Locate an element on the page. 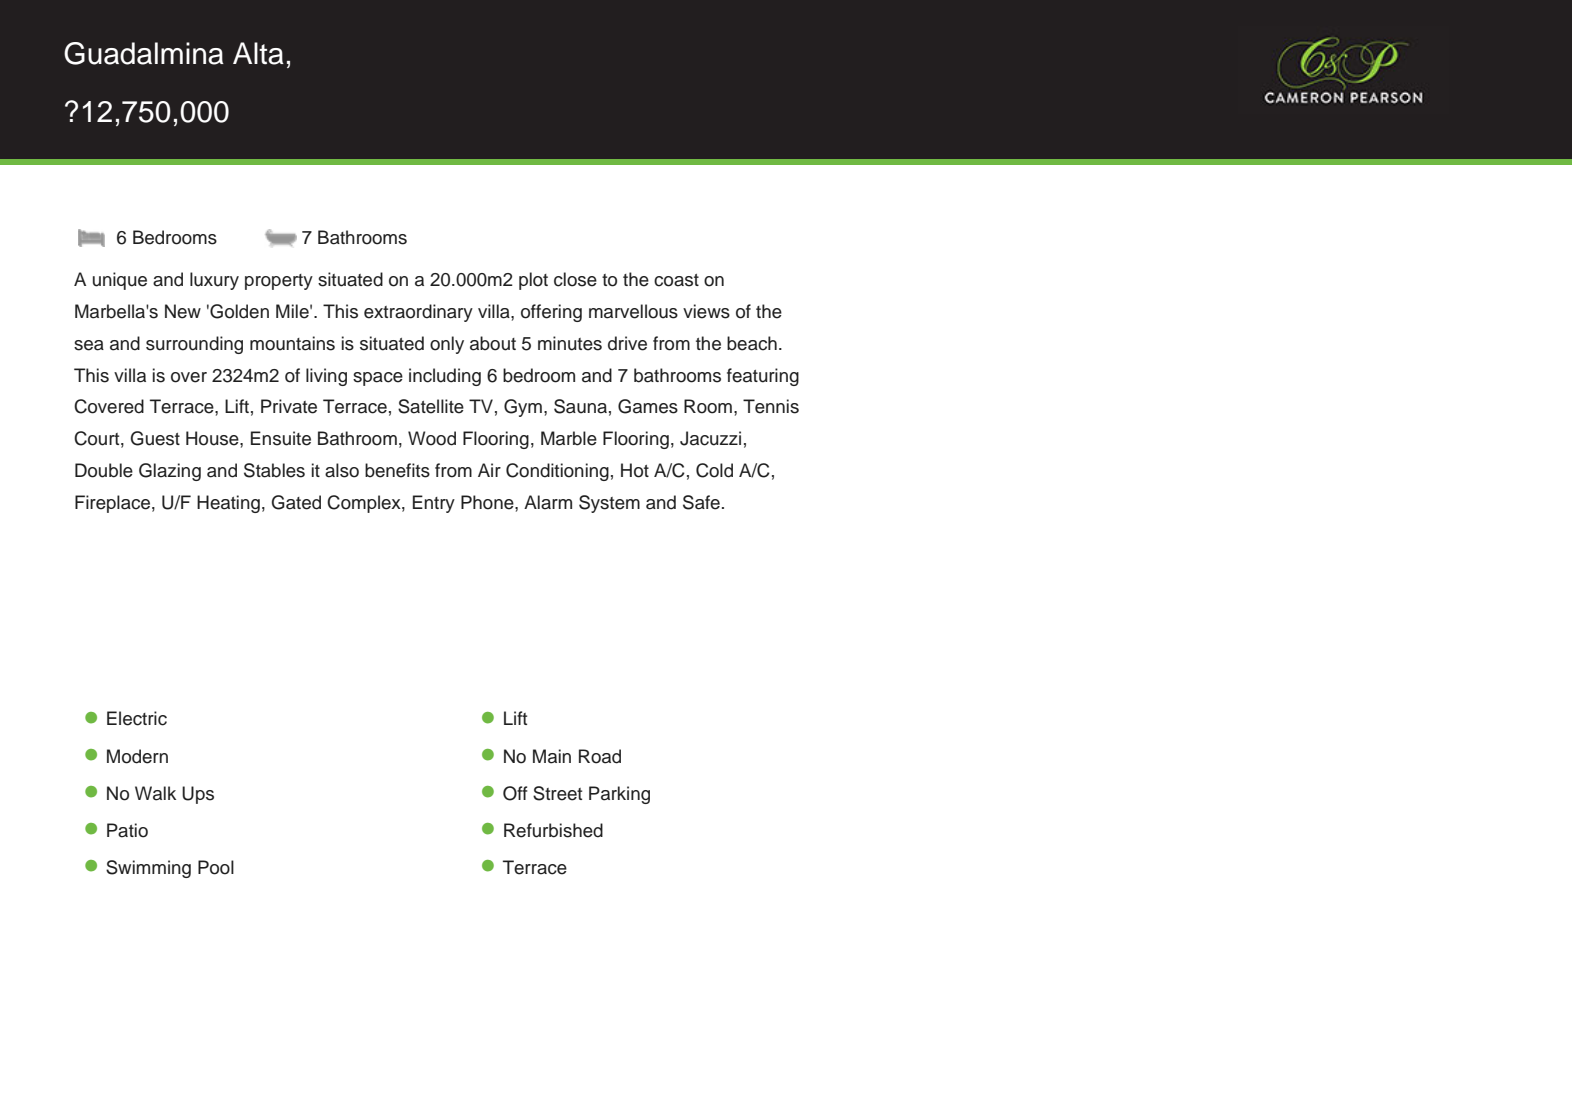  Glazing is located at coordinates (170, 472).
